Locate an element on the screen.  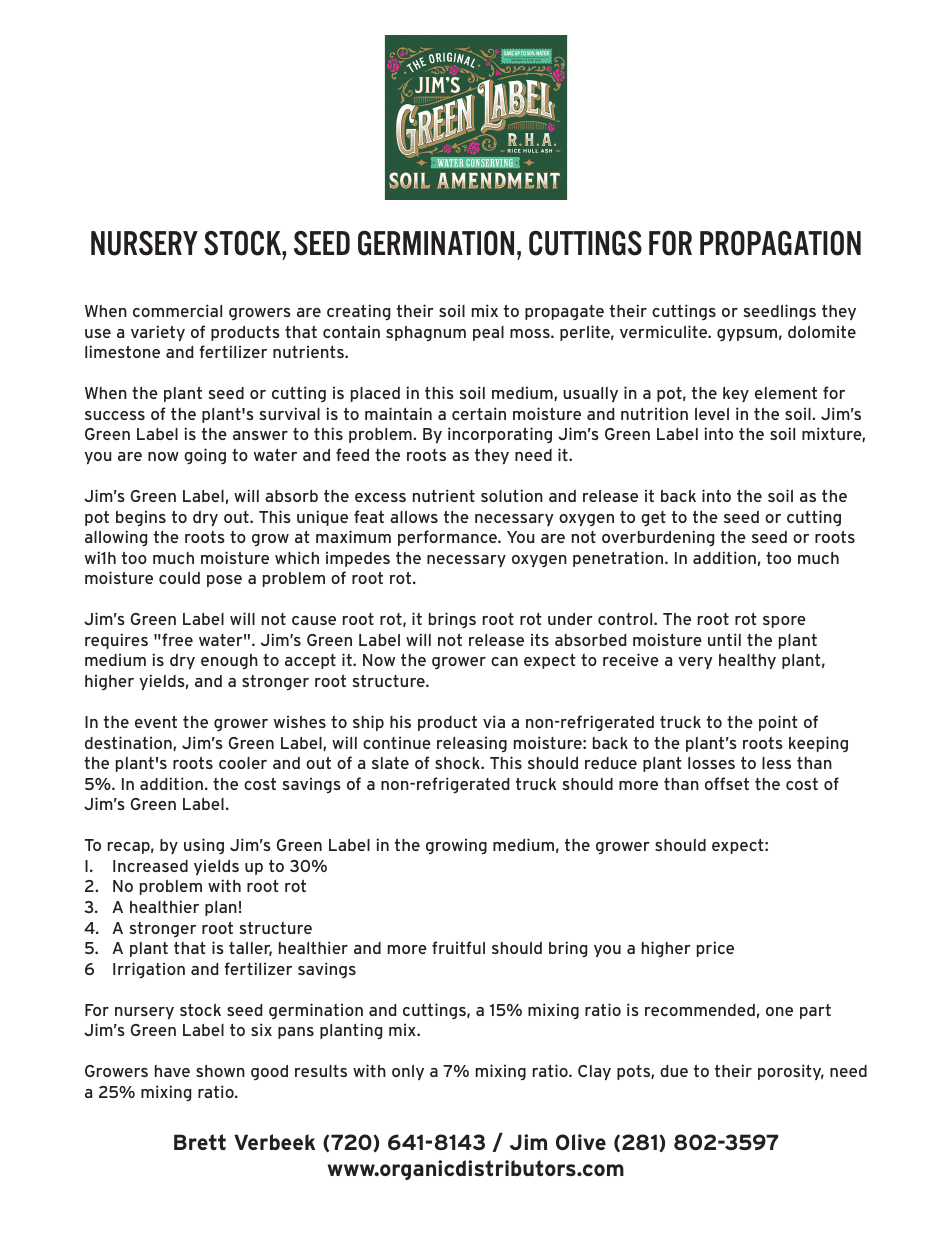
commercial is located at coordinates (177, 310).
